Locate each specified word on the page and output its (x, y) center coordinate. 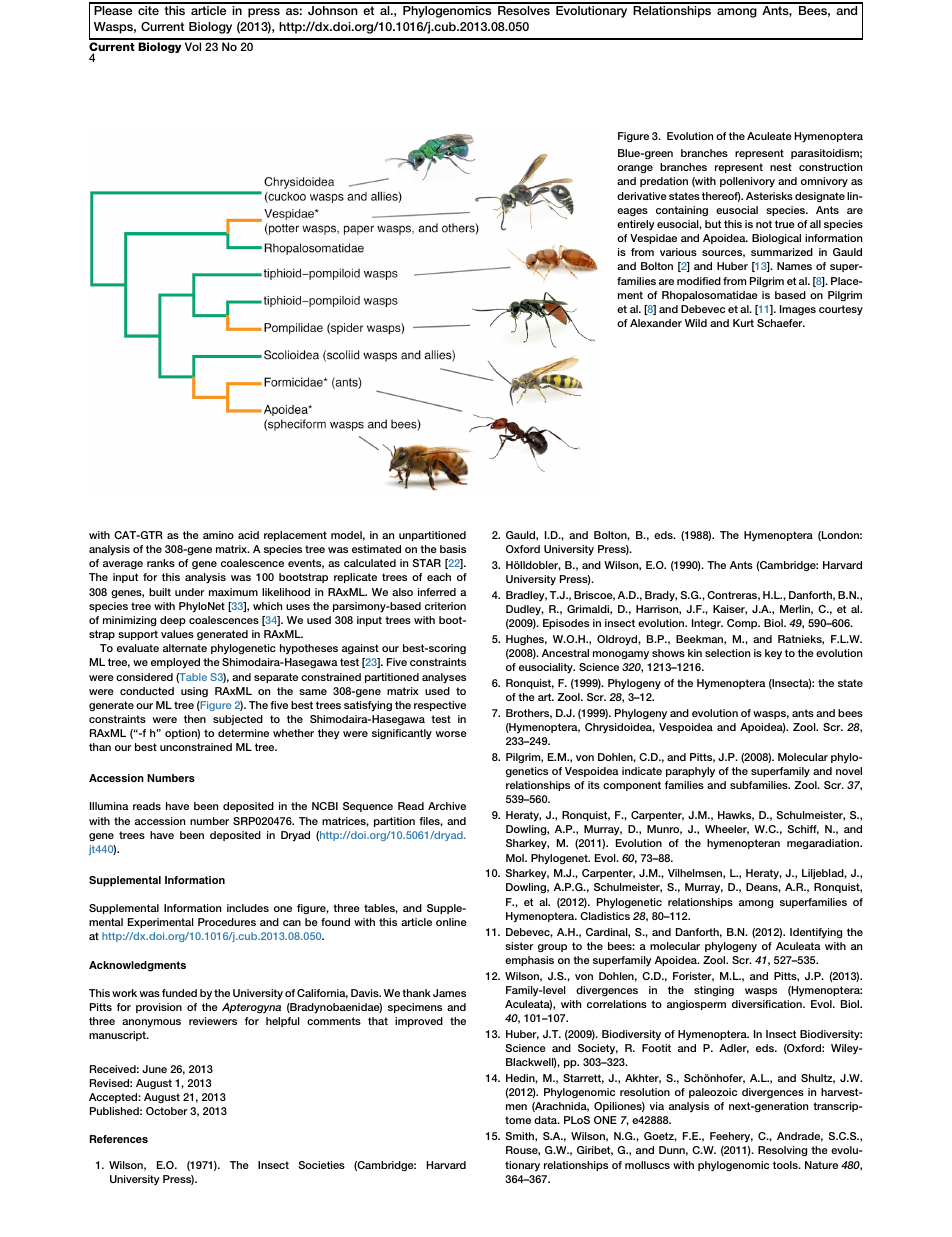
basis (453, 549)
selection (727, 653)
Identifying (816, 933)
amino (218, 535)
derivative (642, 196)
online (451, 922)
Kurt (743, 323)
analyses (444, 678)
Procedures (227, 922)
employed (175, 663)
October (167, 1111)
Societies (321, 1165)
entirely (636, 225)
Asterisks (769, 196)
